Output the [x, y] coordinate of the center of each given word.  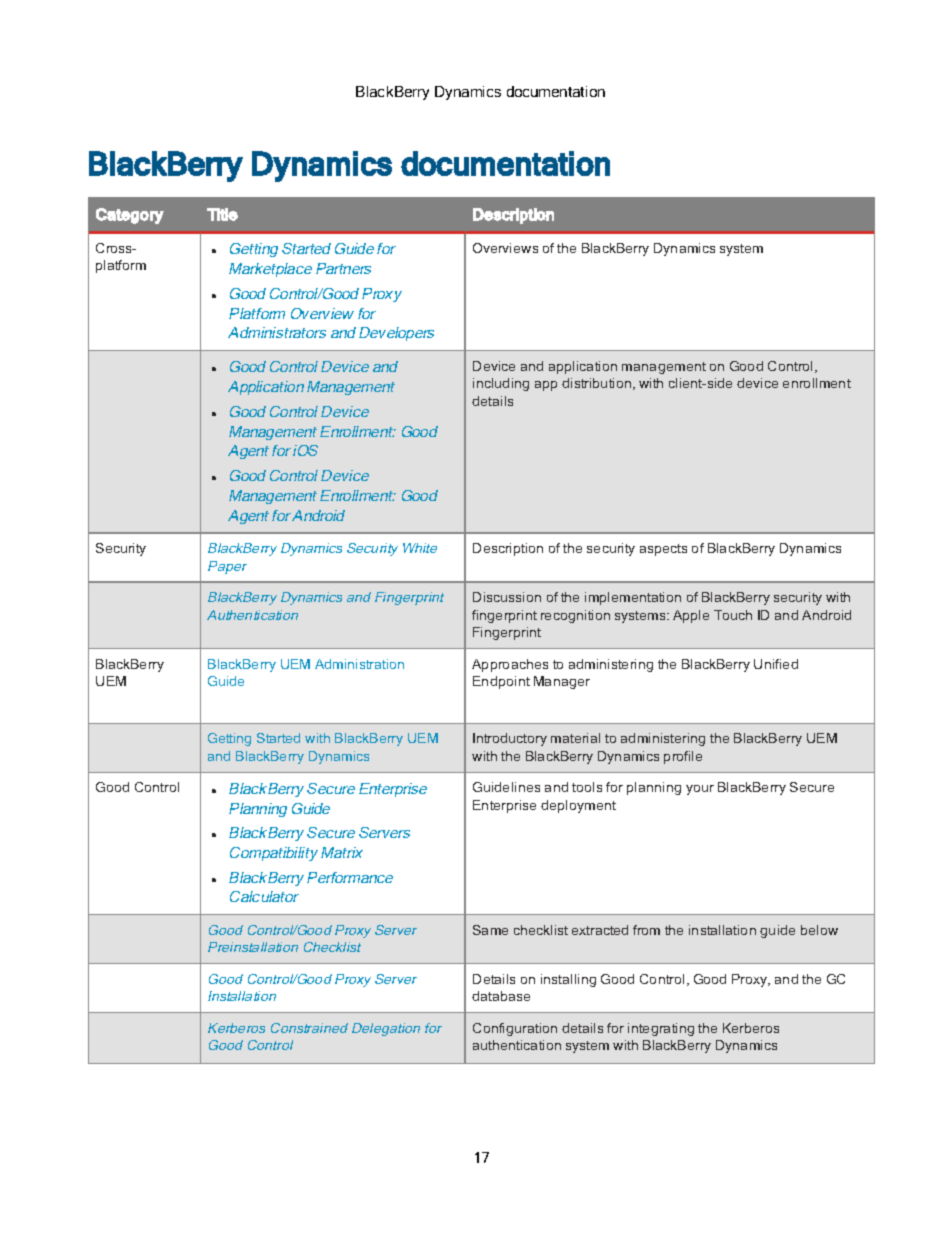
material [575, 738]
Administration [359, 664]
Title [222, 214]
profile [683, 757]
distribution [598, 384]
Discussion [507, 597]
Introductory [510, 739]
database [501, 996]
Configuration [515, 1029]
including [501, 384]
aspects [663, 550]
